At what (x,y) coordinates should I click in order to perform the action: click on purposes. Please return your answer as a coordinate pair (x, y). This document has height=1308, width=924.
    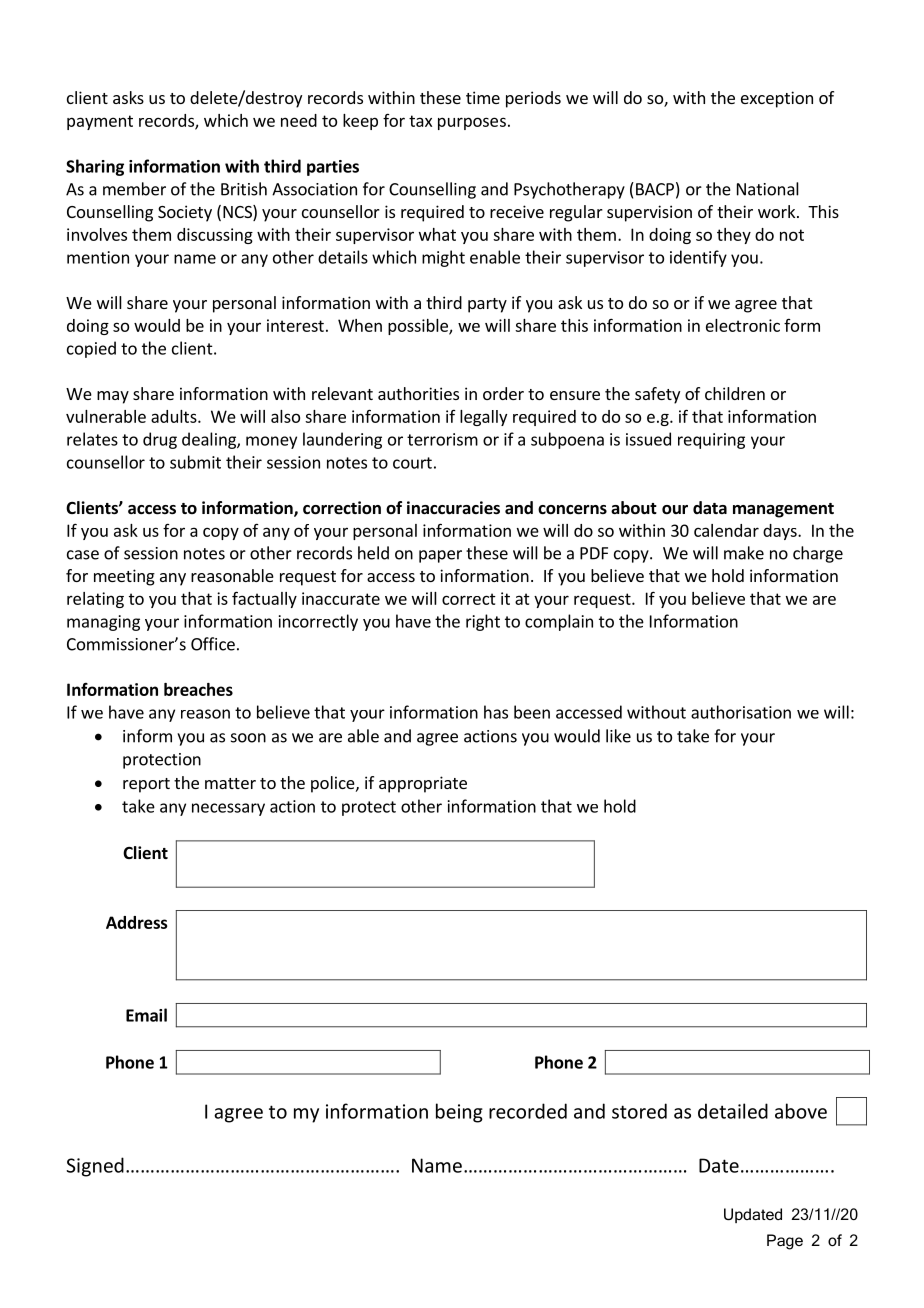
    Looking at the image, I should click on (472, 123).
